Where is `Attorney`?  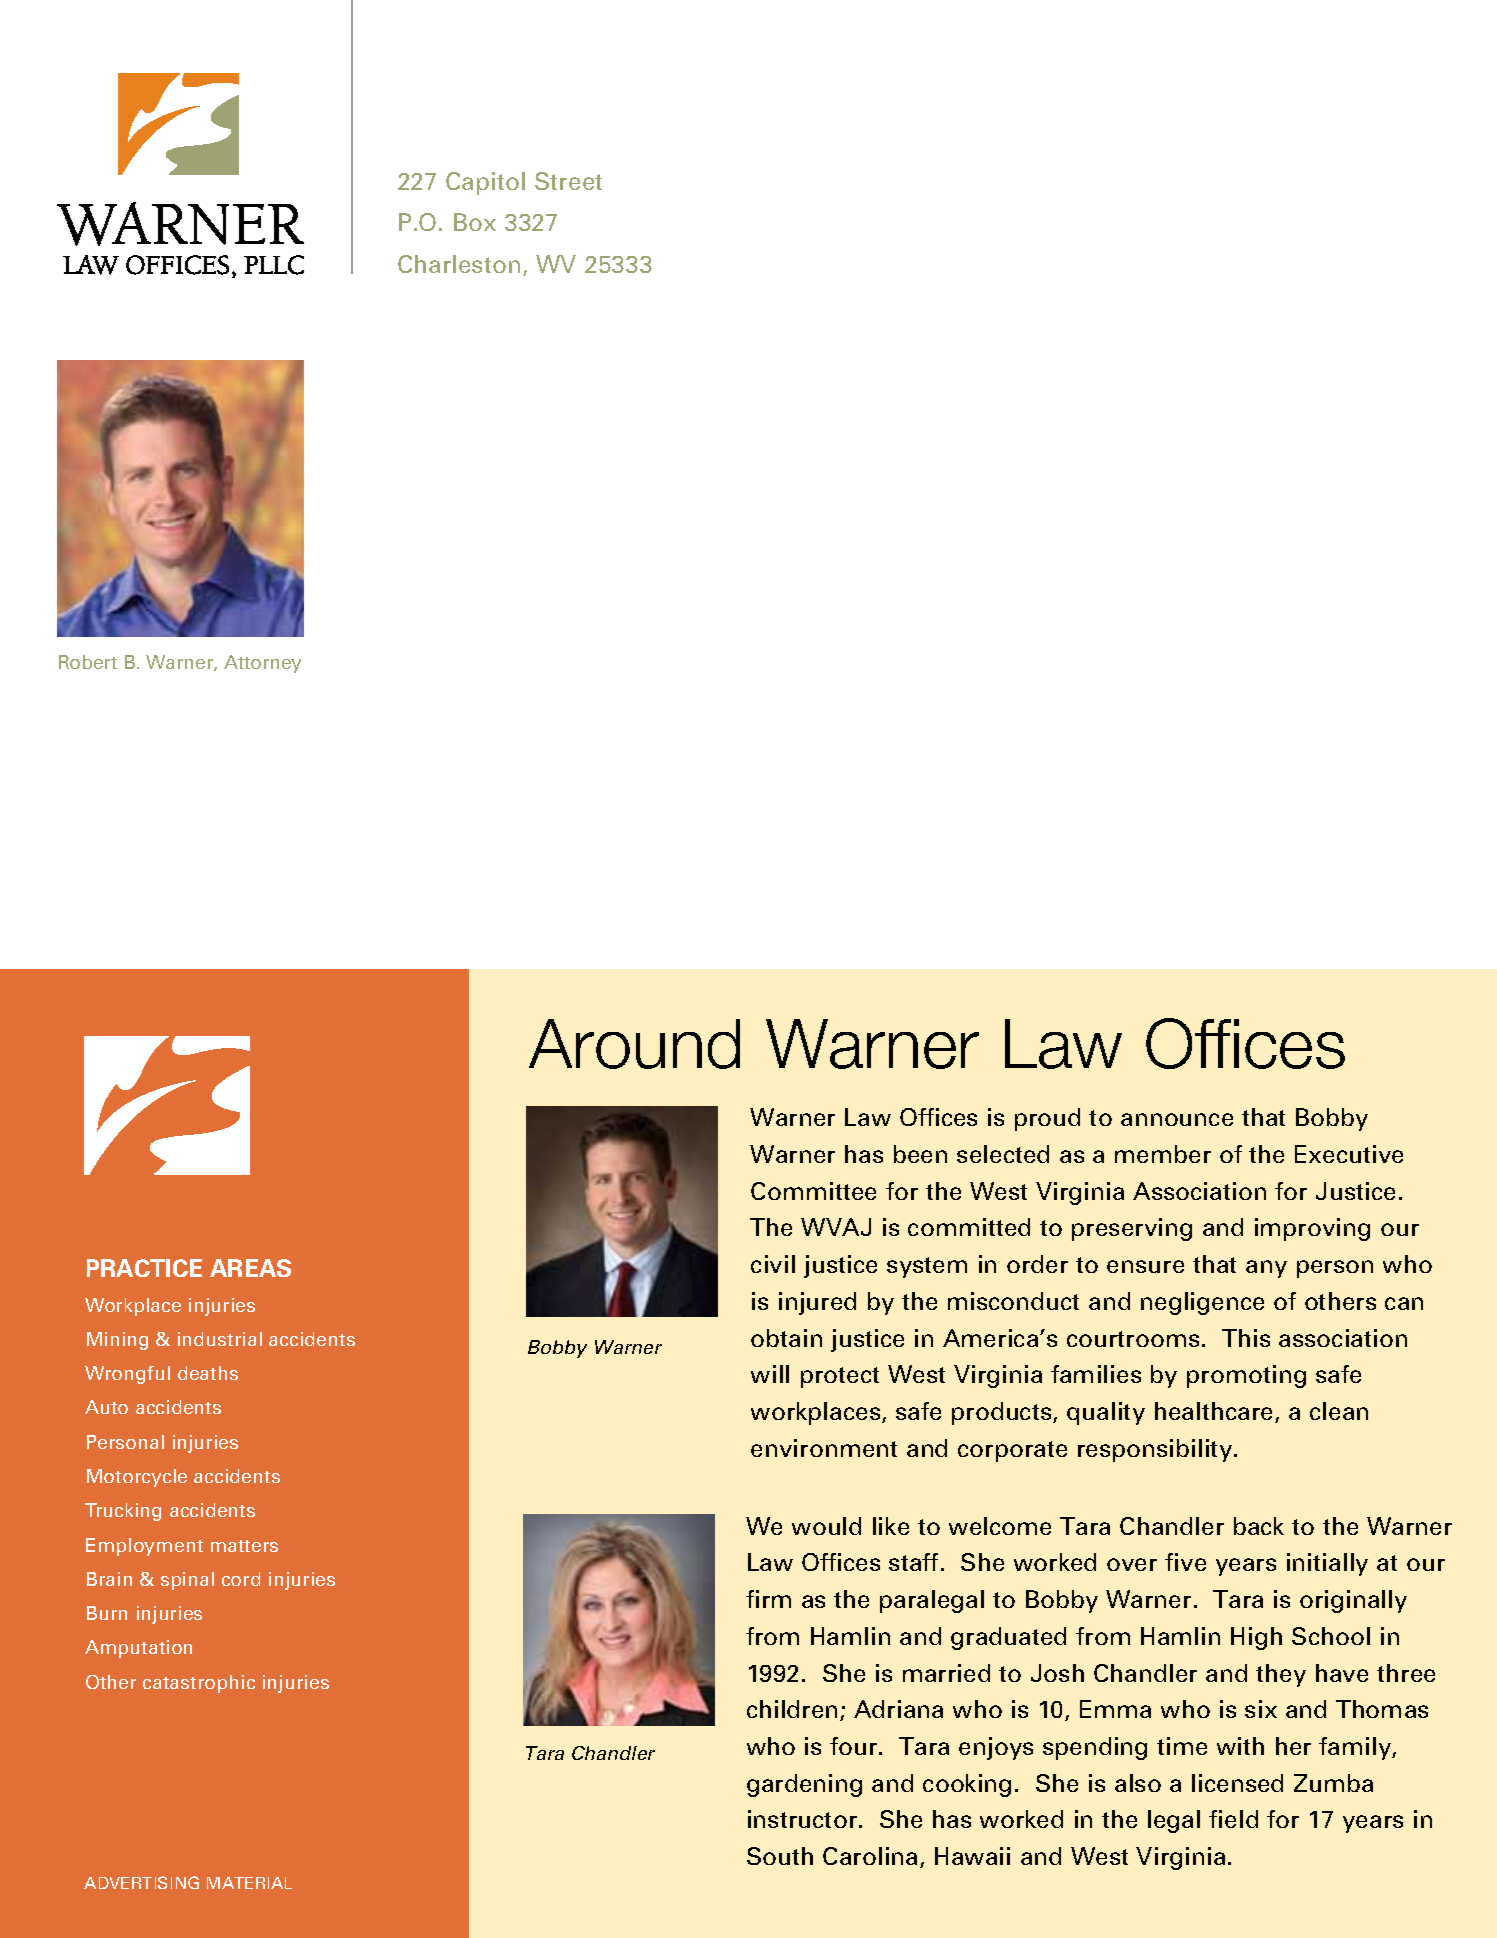 Attorney is located at coordinates (262, 664).
